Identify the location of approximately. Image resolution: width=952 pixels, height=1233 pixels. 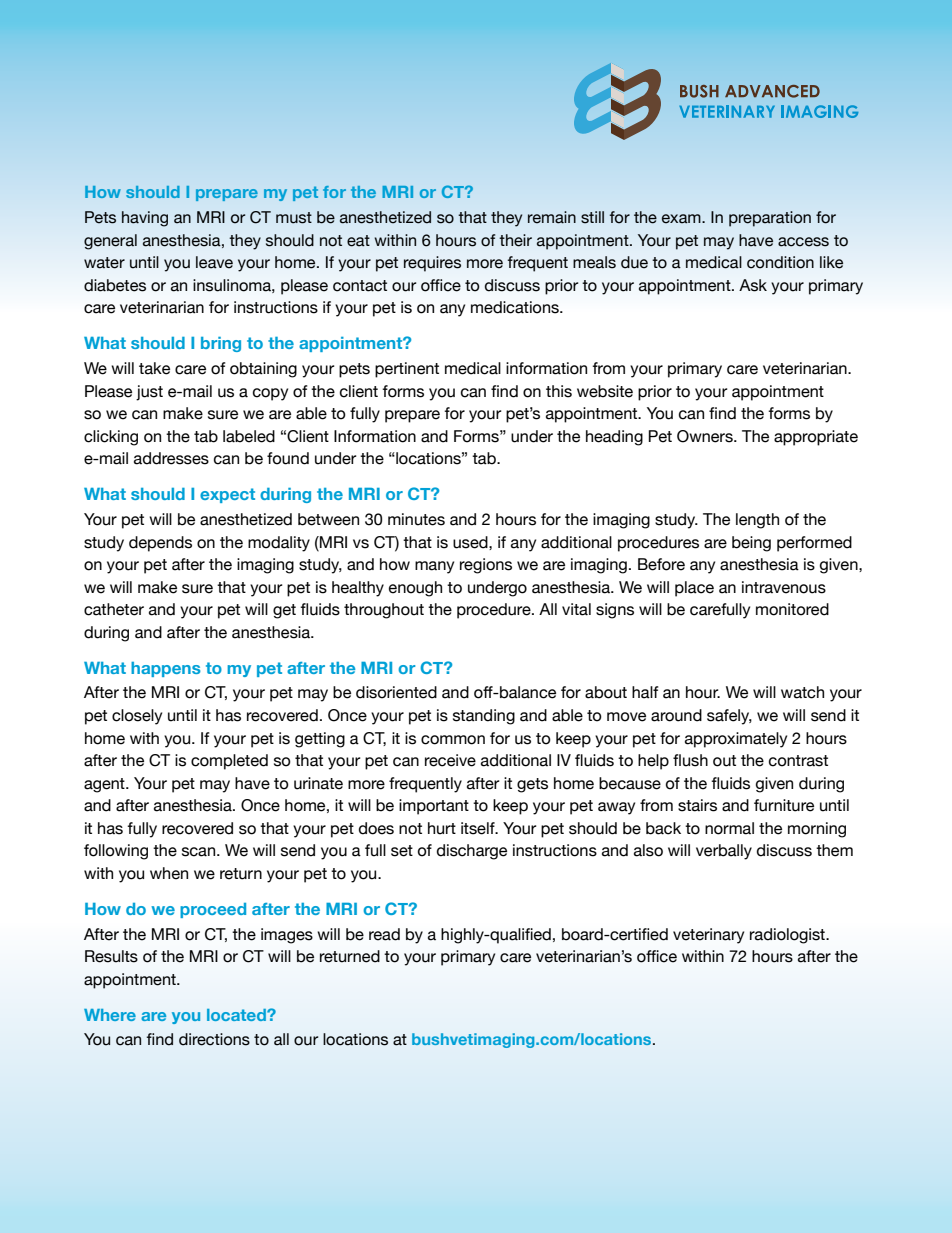
(736, 740).
